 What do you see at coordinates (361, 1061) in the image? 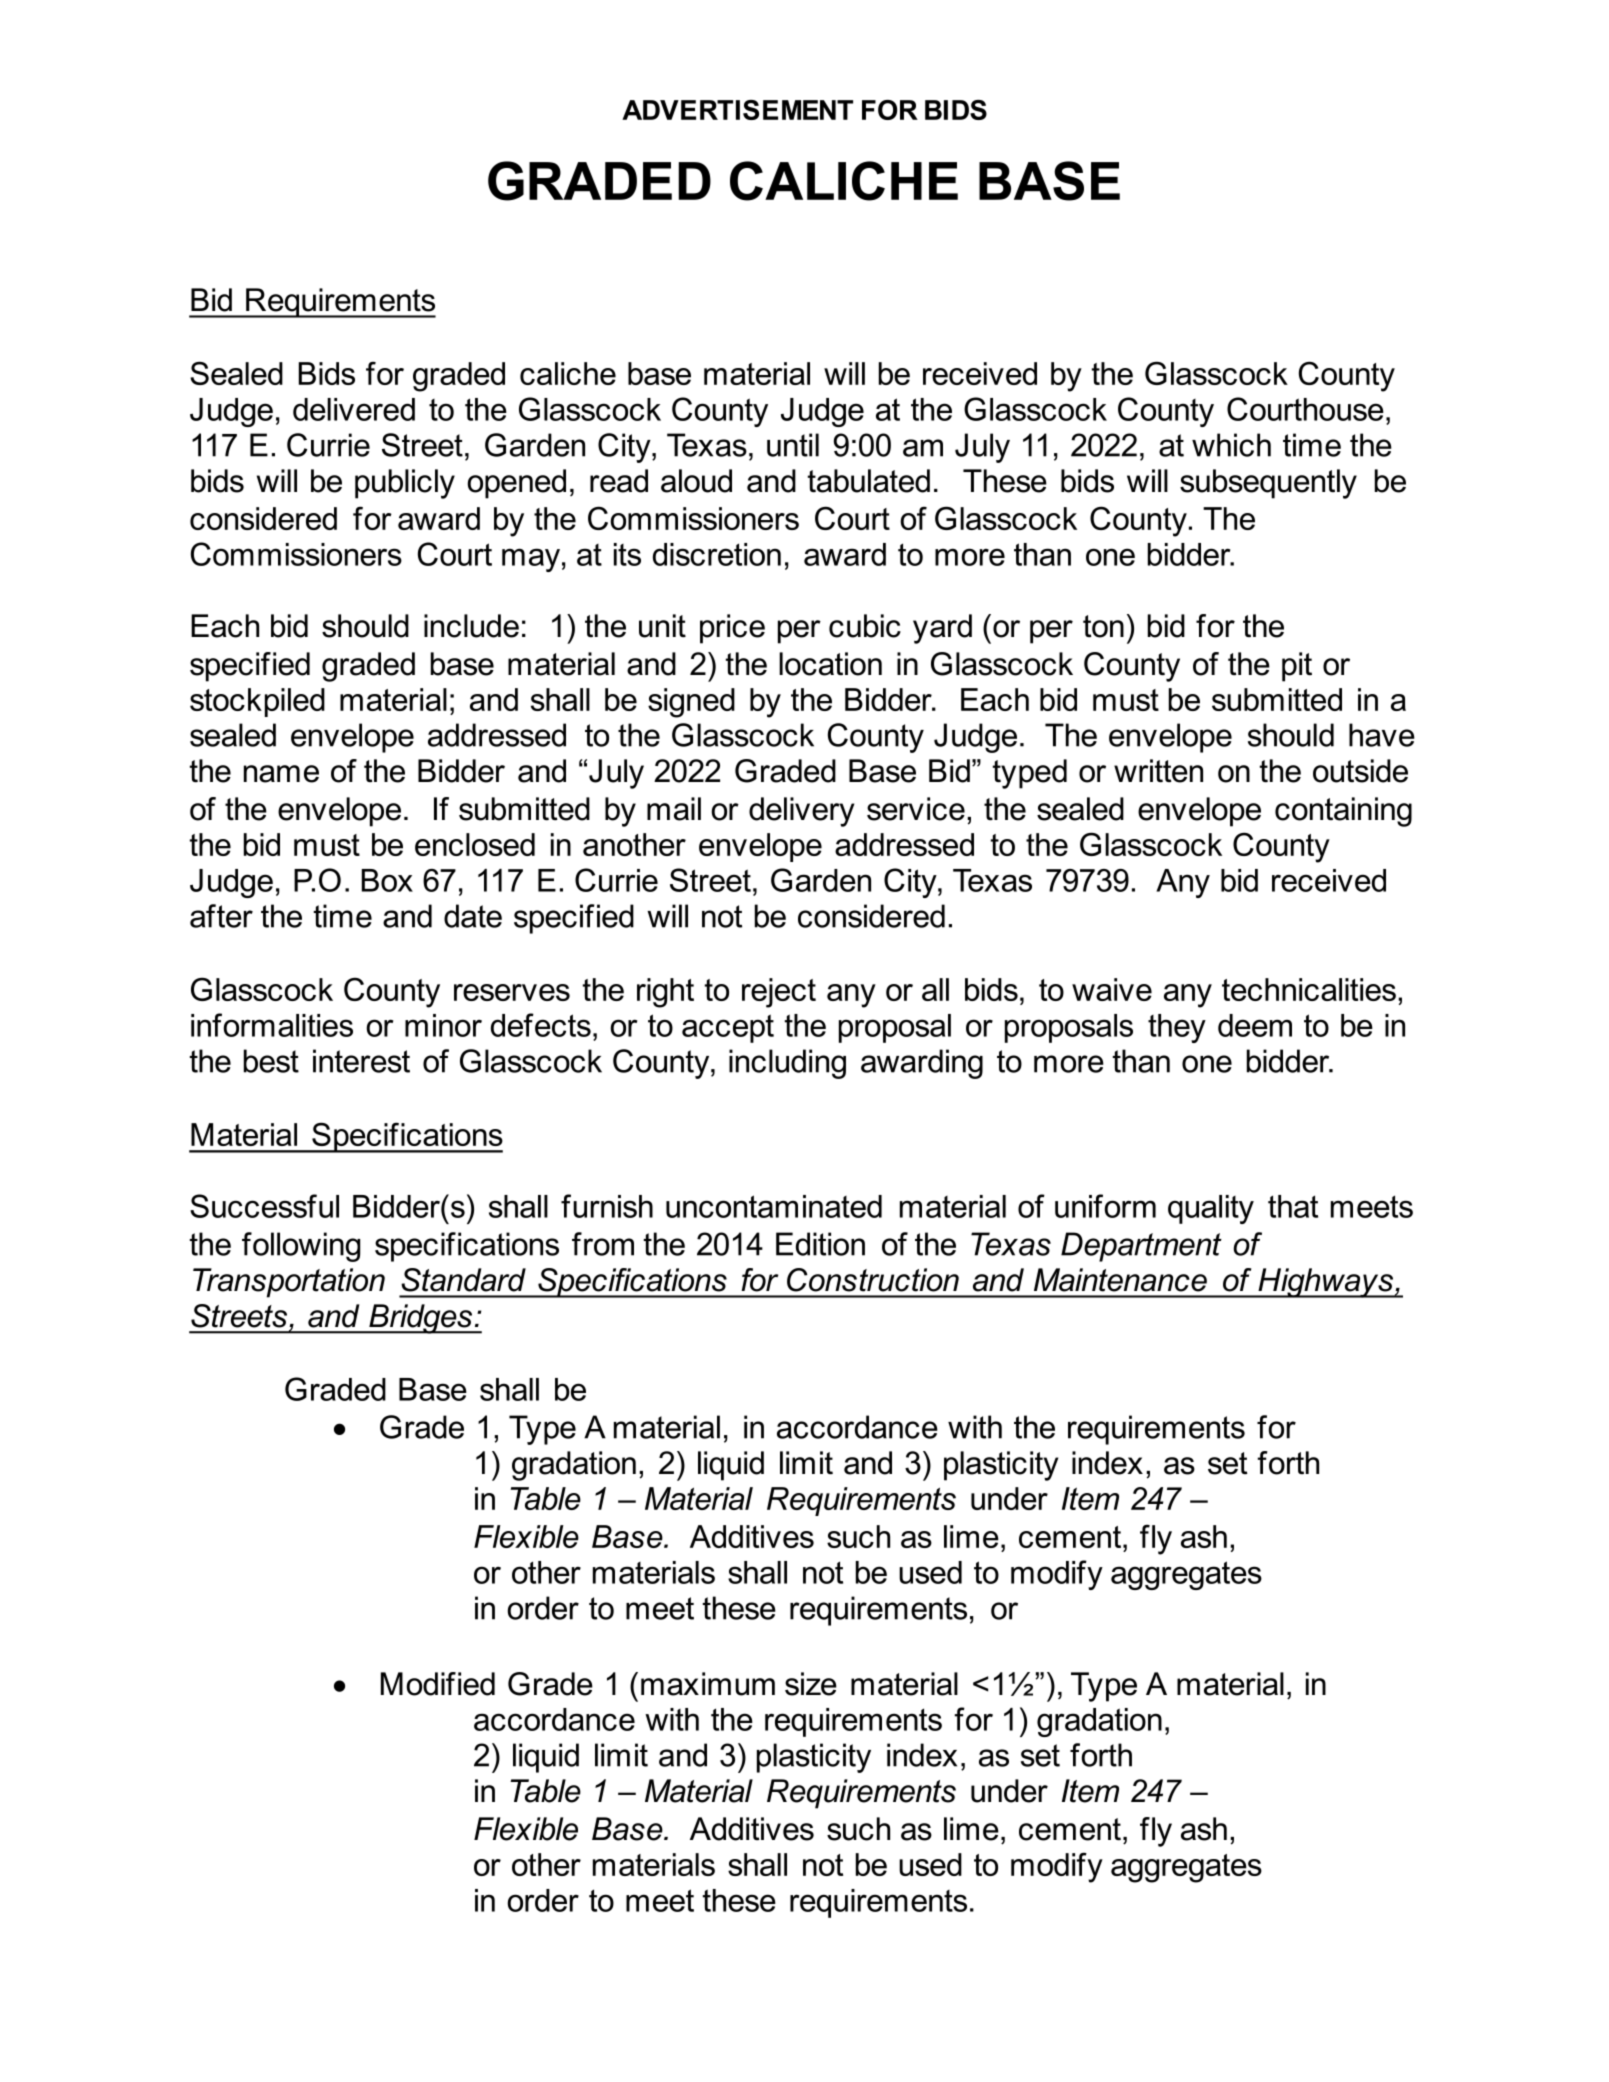
I see `interest` at bounding box center [361, 1061].
